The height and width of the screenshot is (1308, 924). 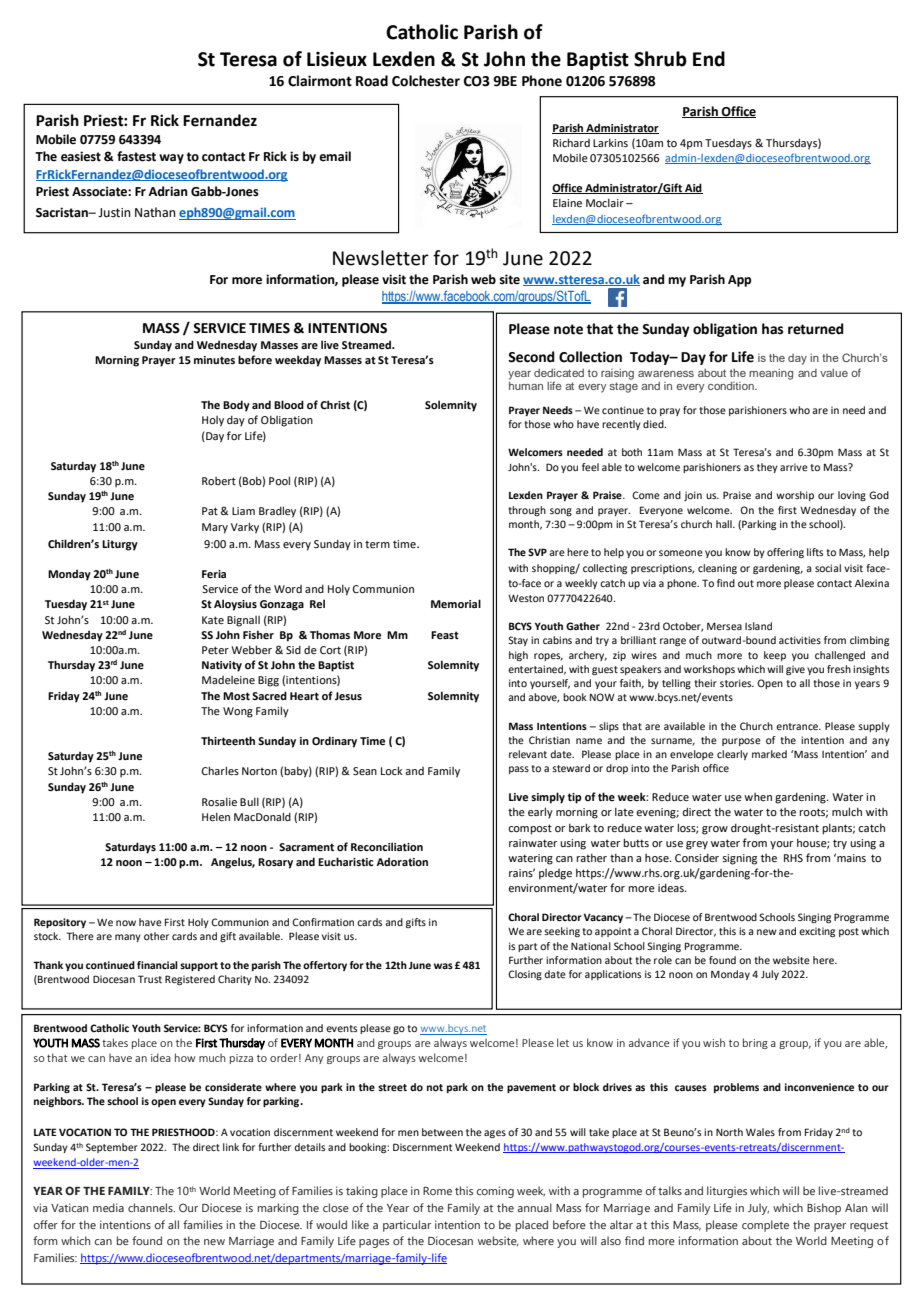 I want to click on Peter, so click(x=215, y=650).
